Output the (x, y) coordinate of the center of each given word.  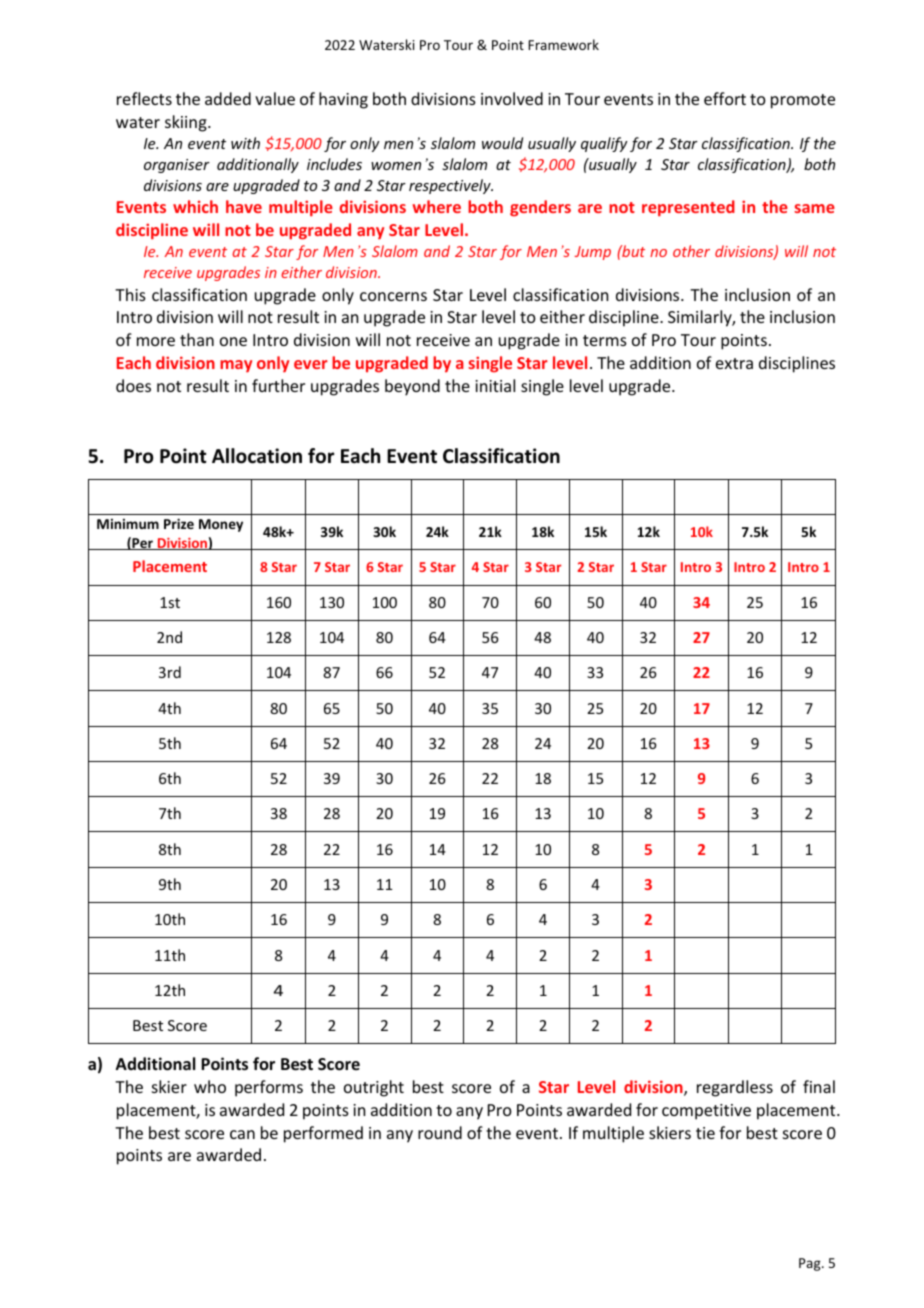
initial (495, 385)
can (242, 1134)
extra (734, 363)
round (440, 1132)
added (228, 98)
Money (221, 525)
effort (725, 98)
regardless (735, 1088)
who (210, 1086)
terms (605, 340)
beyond (412, 387)
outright (374, 1088)
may (236, 366)
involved (512, 98)
